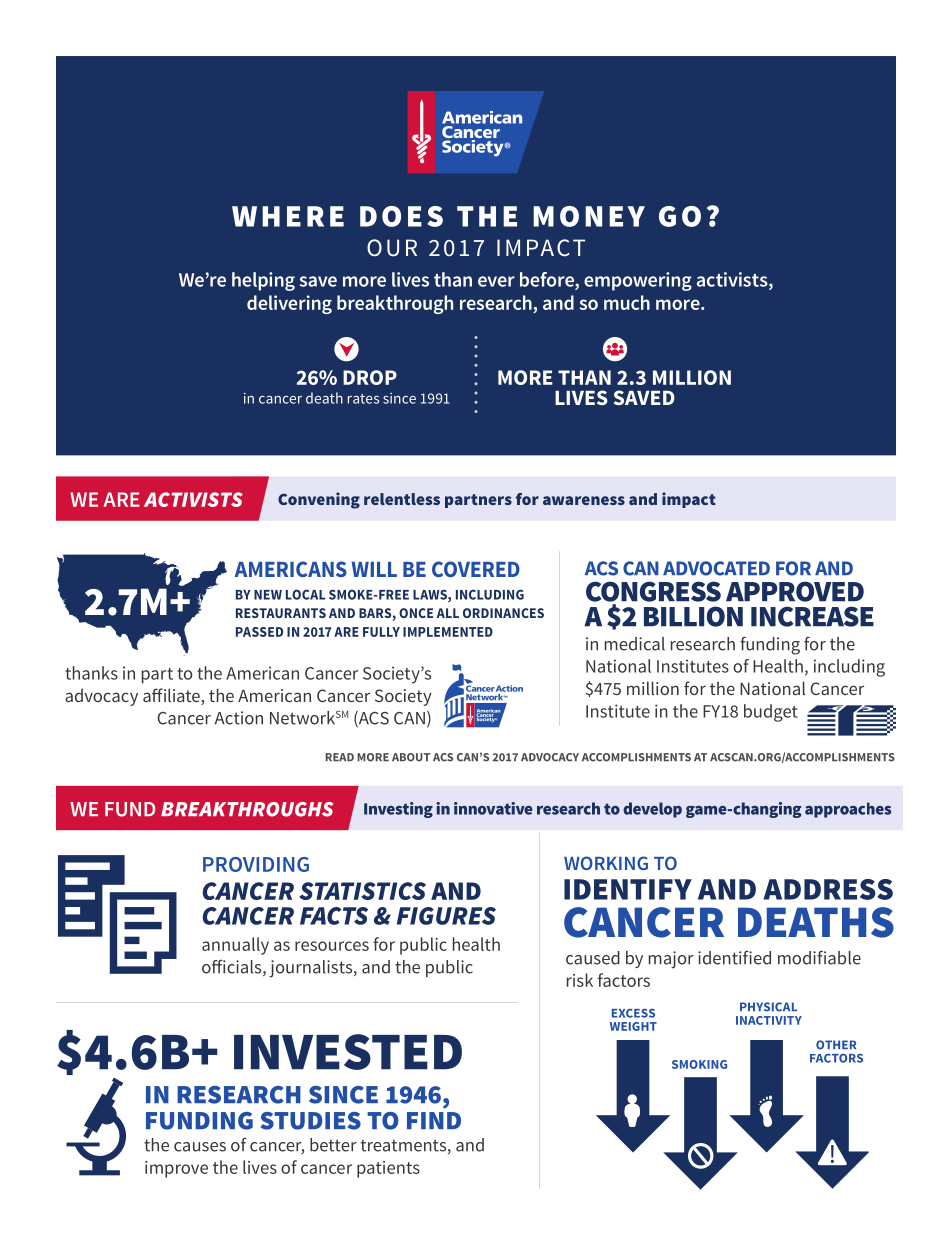 The width and height of the screenshot is (952, 1233). What do you see at coordinates (239, 718) in the screenshot?
I see `Action` at bounding box center [239, 718].
